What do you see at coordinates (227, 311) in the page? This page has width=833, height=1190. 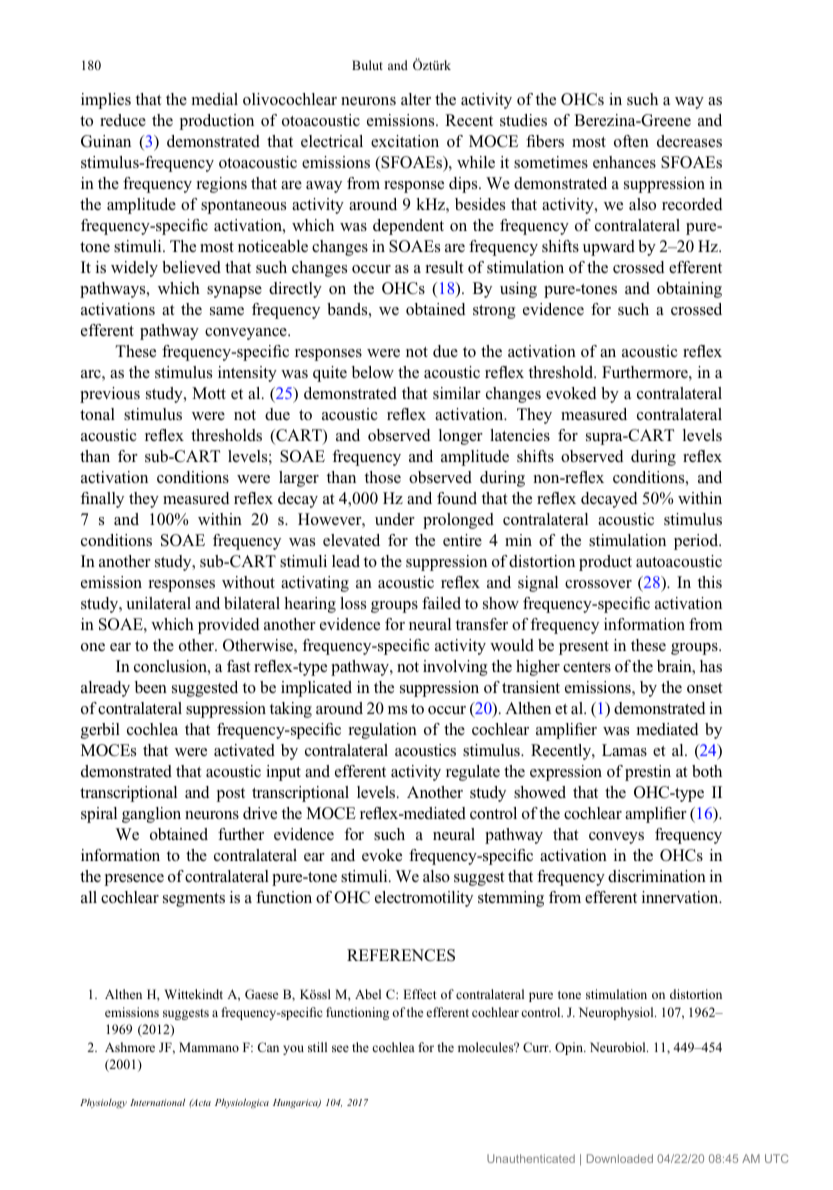 I see `same` at bounding box center [227, 311].
